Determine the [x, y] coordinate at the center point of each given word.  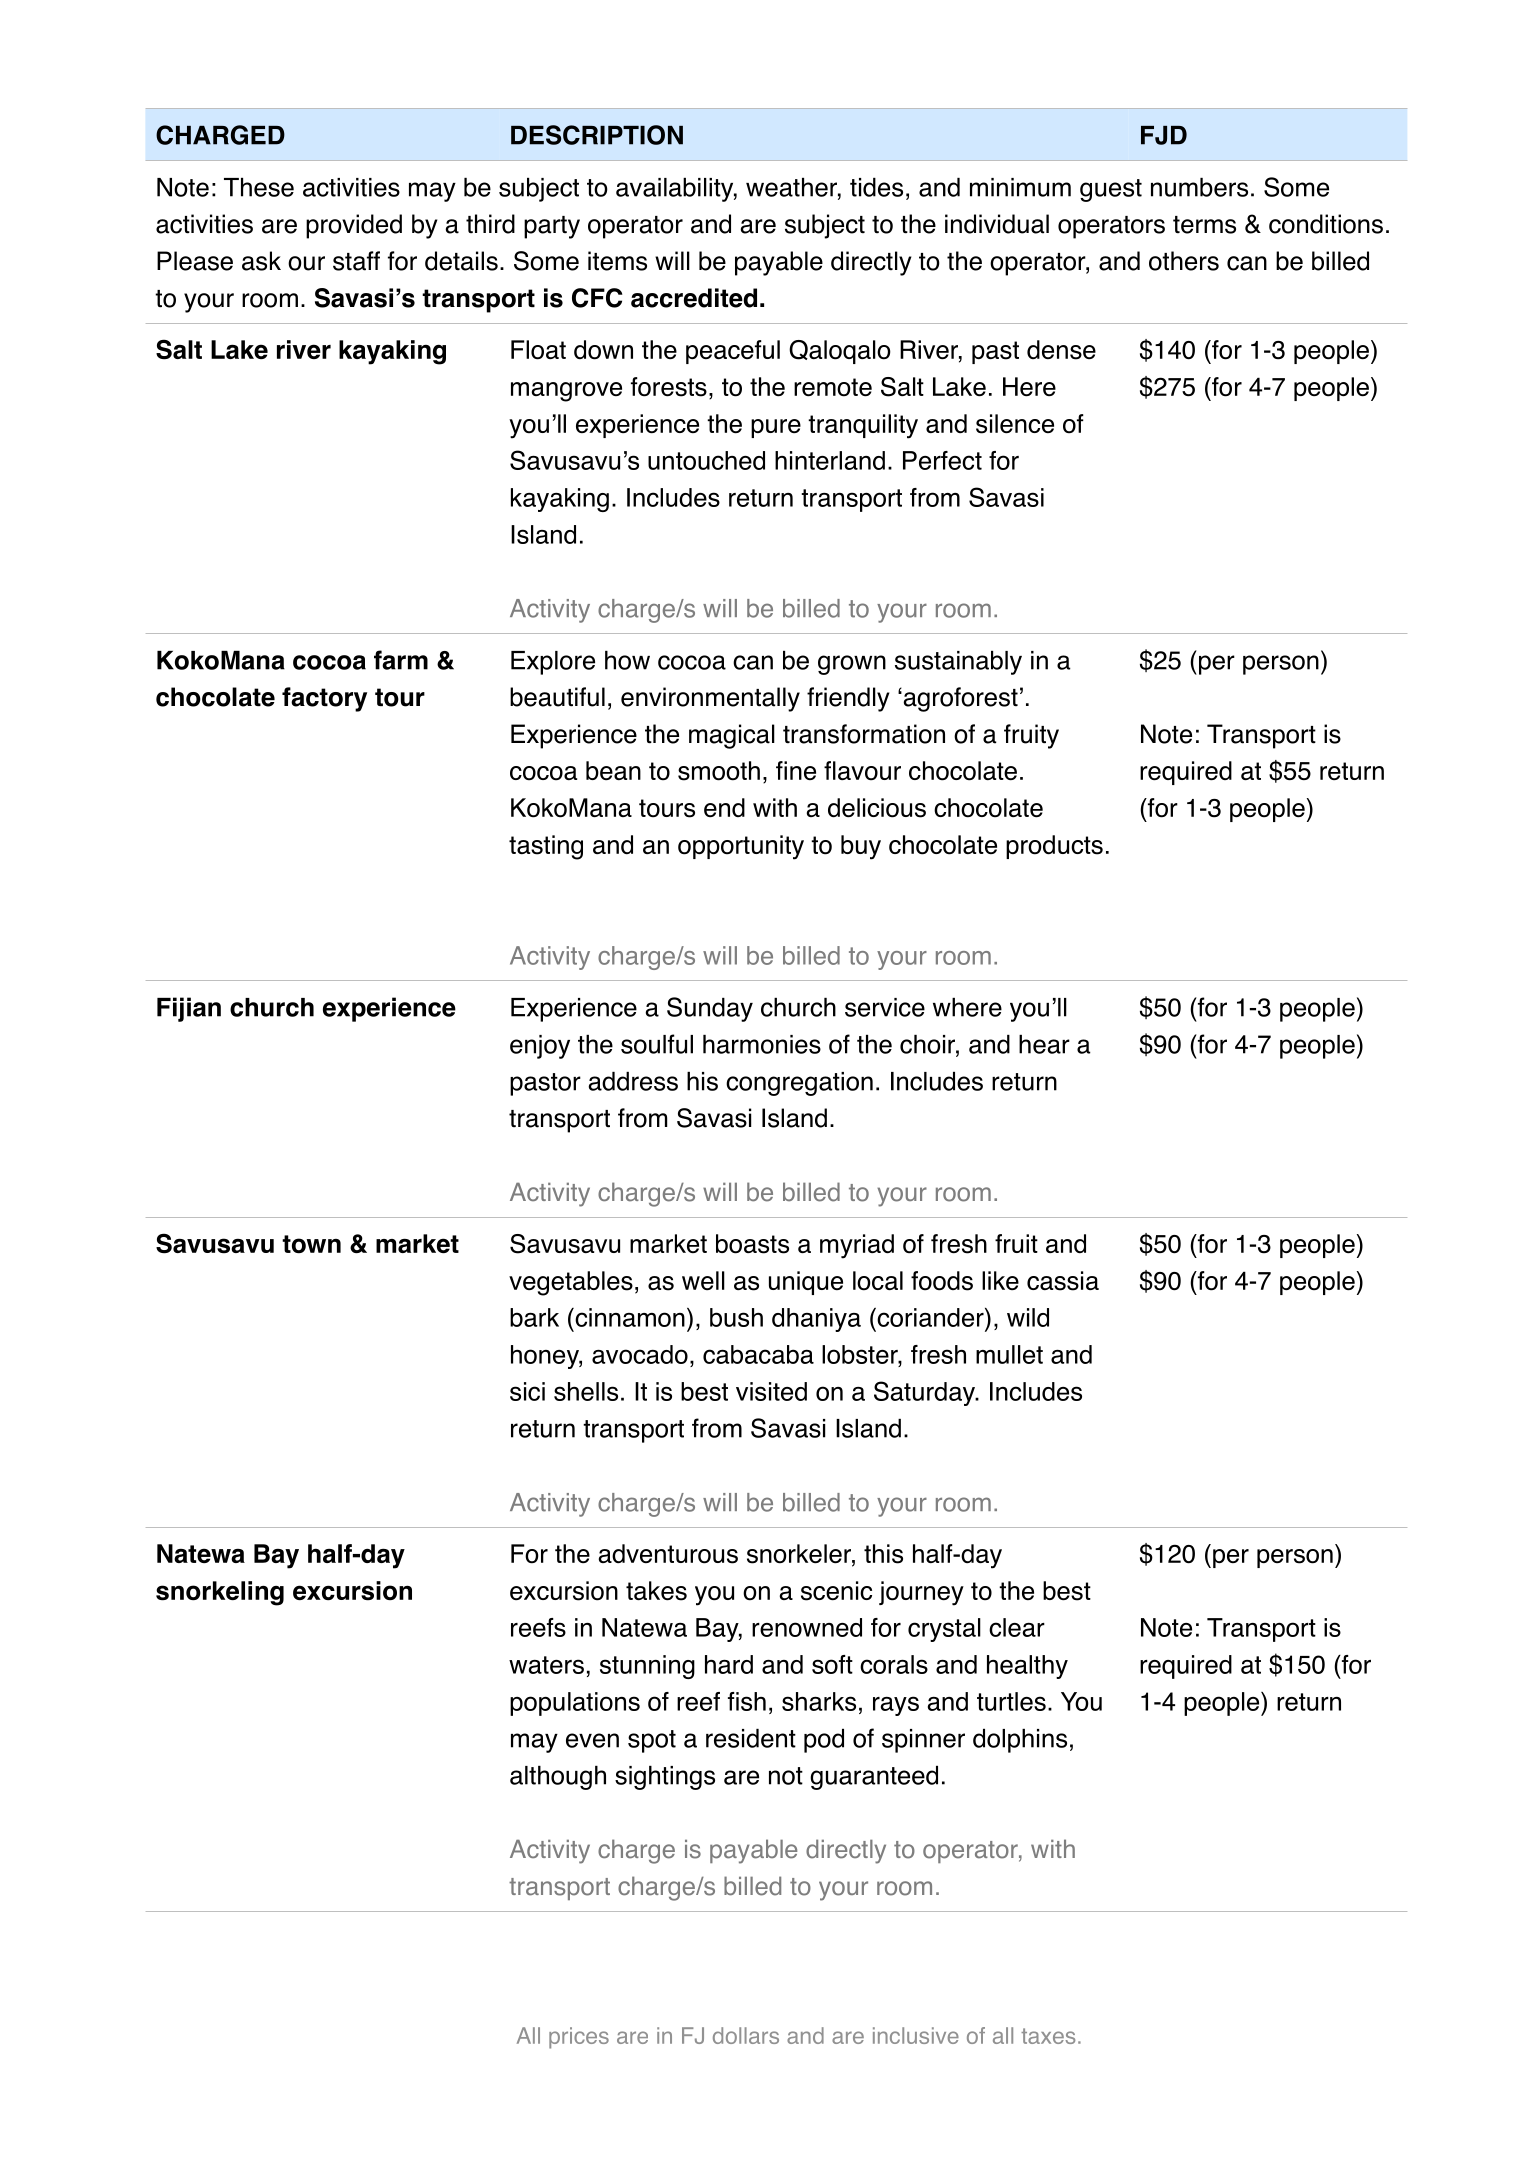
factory [324, 699]
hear [1044, 1044]
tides [876, 187]
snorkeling [220, 1593]
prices [579, 2038]
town [311, 1244]
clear [1017, 1627]
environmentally [710, 699]
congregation [799, 1084]
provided [354, 226]
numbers [1199, 187]
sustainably [958, 663]
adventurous [668, 1554]
